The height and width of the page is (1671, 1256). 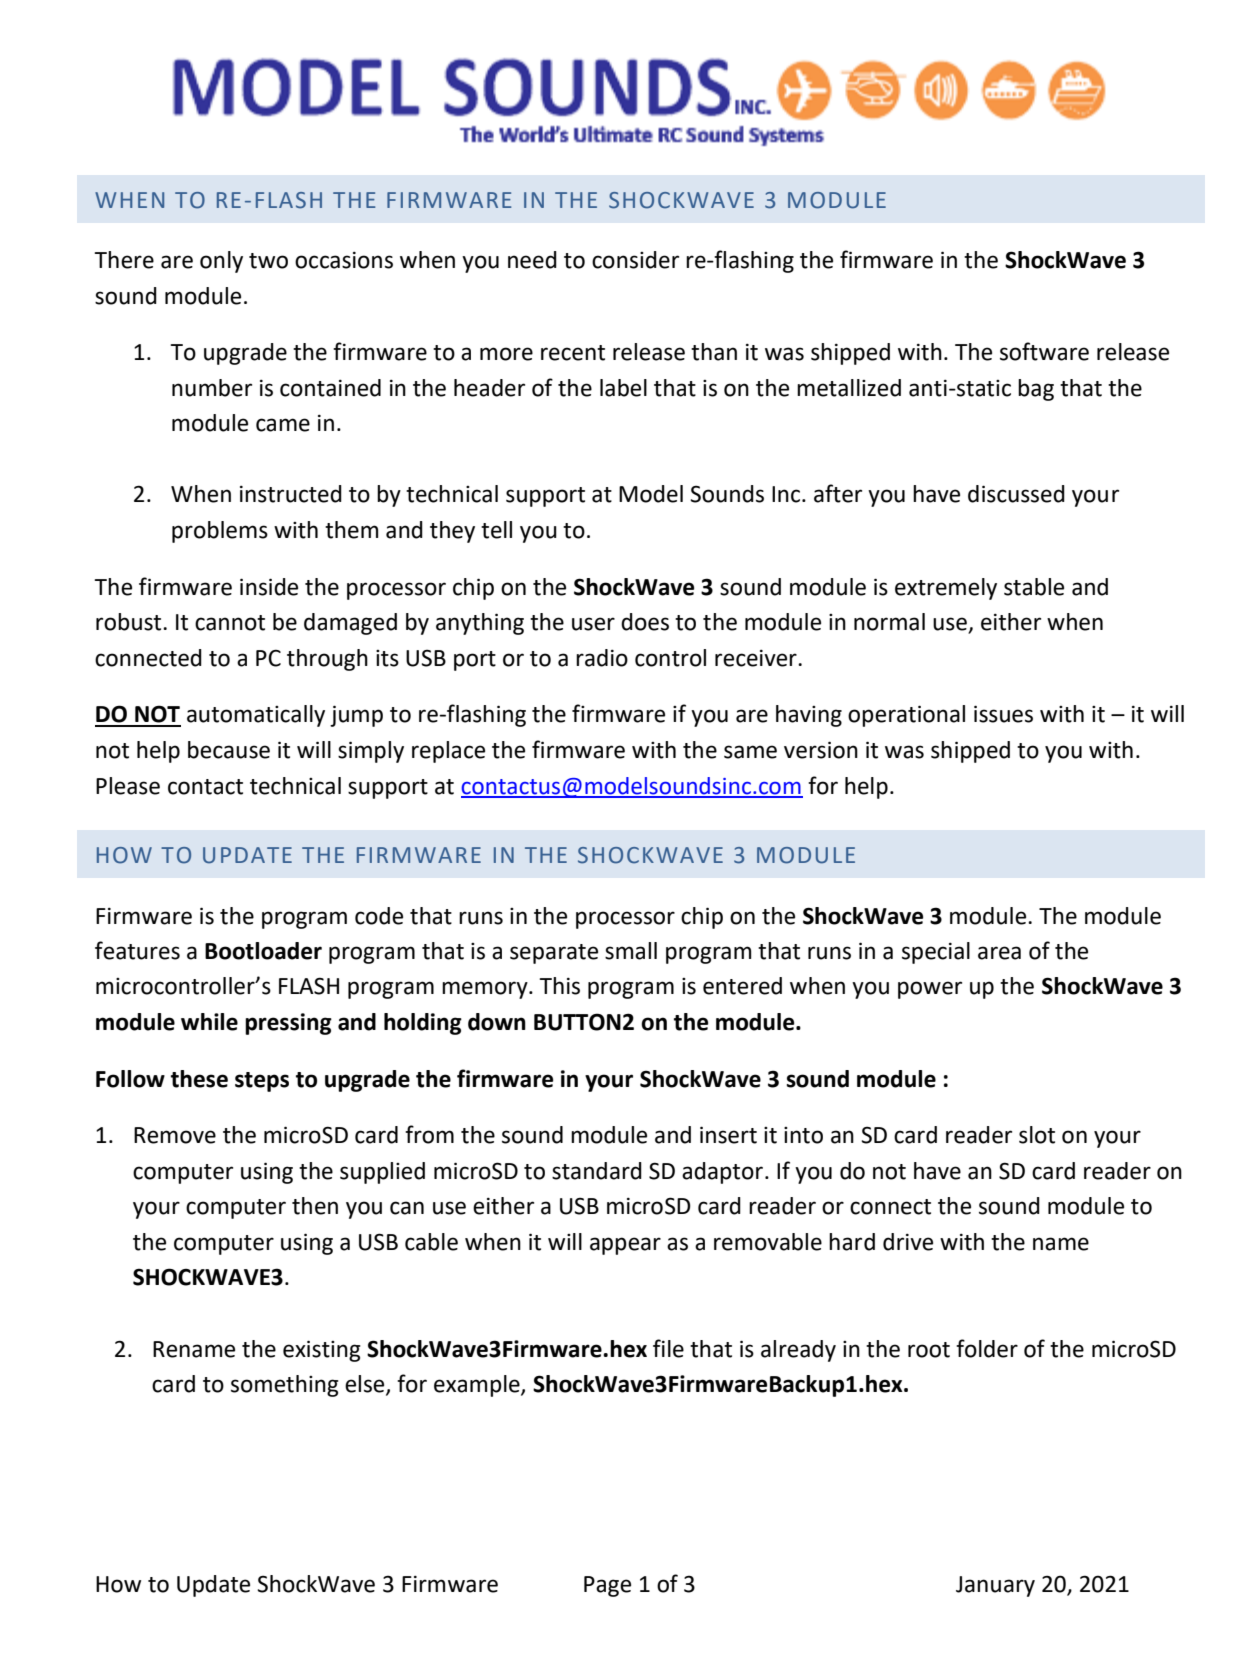 I want to click on Page, so click(x=607, y=1586).
